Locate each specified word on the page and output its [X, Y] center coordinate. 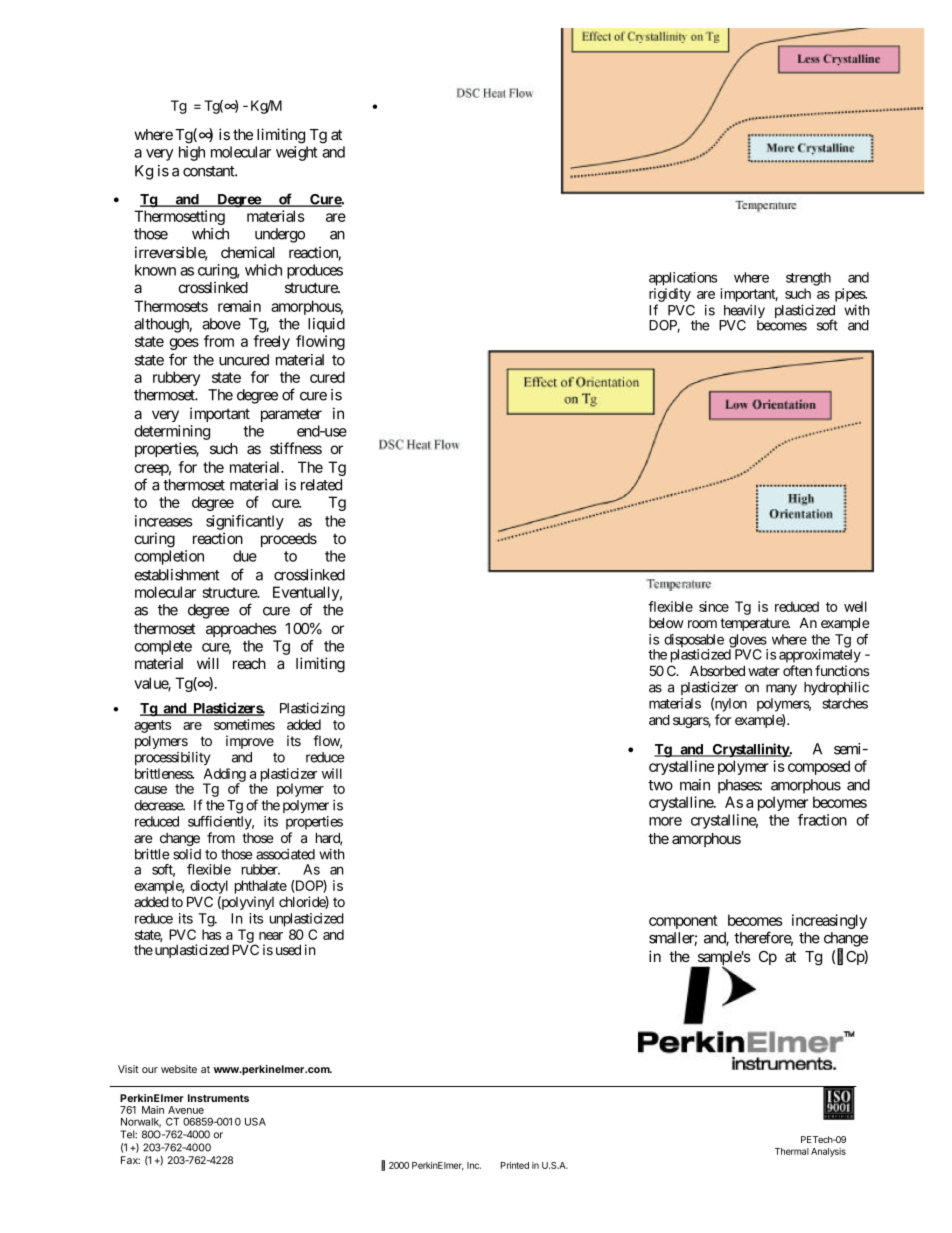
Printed [515, 1165]
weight [296, 153]
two [660, 785]
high [192, 153]
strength [808, 279]
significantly [245, 522]
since [714, 606]
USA [255, 1121]
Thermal [792, 1151]
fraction [822, 820]
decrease [159, 805]
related [321, 485]
